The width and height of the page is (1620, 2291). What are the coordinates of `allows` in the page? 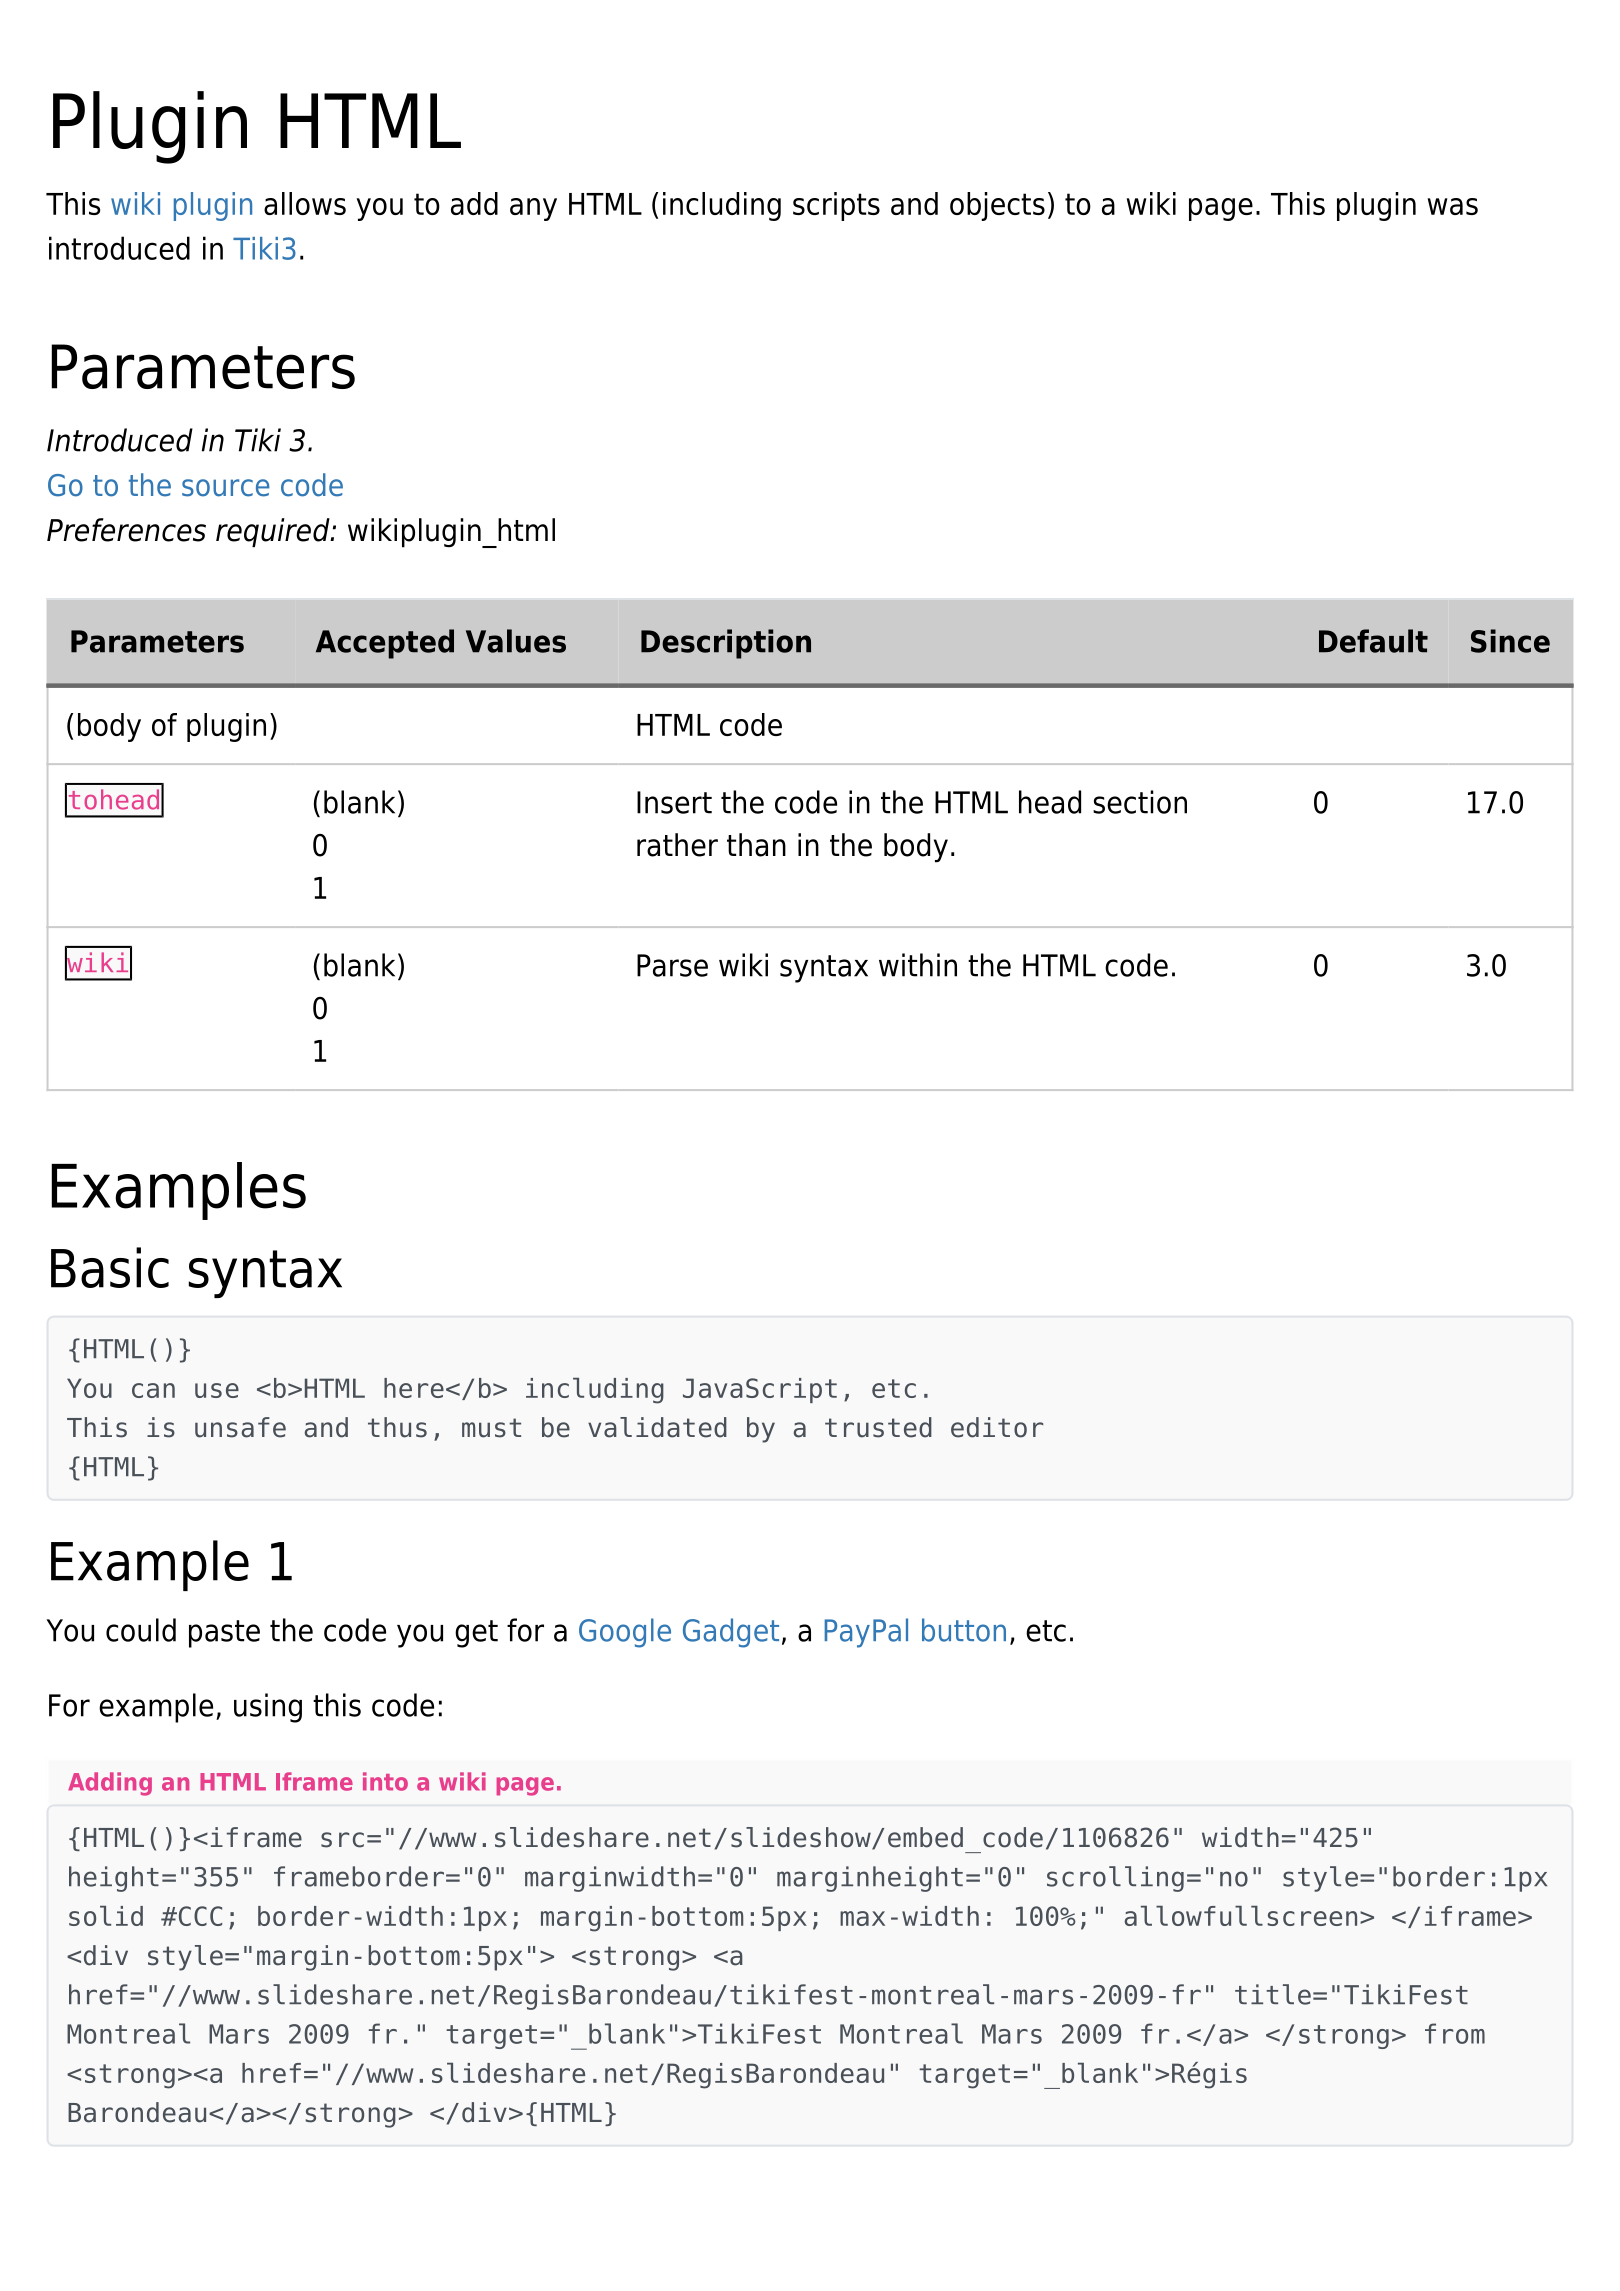 It's located at (305, 203).
